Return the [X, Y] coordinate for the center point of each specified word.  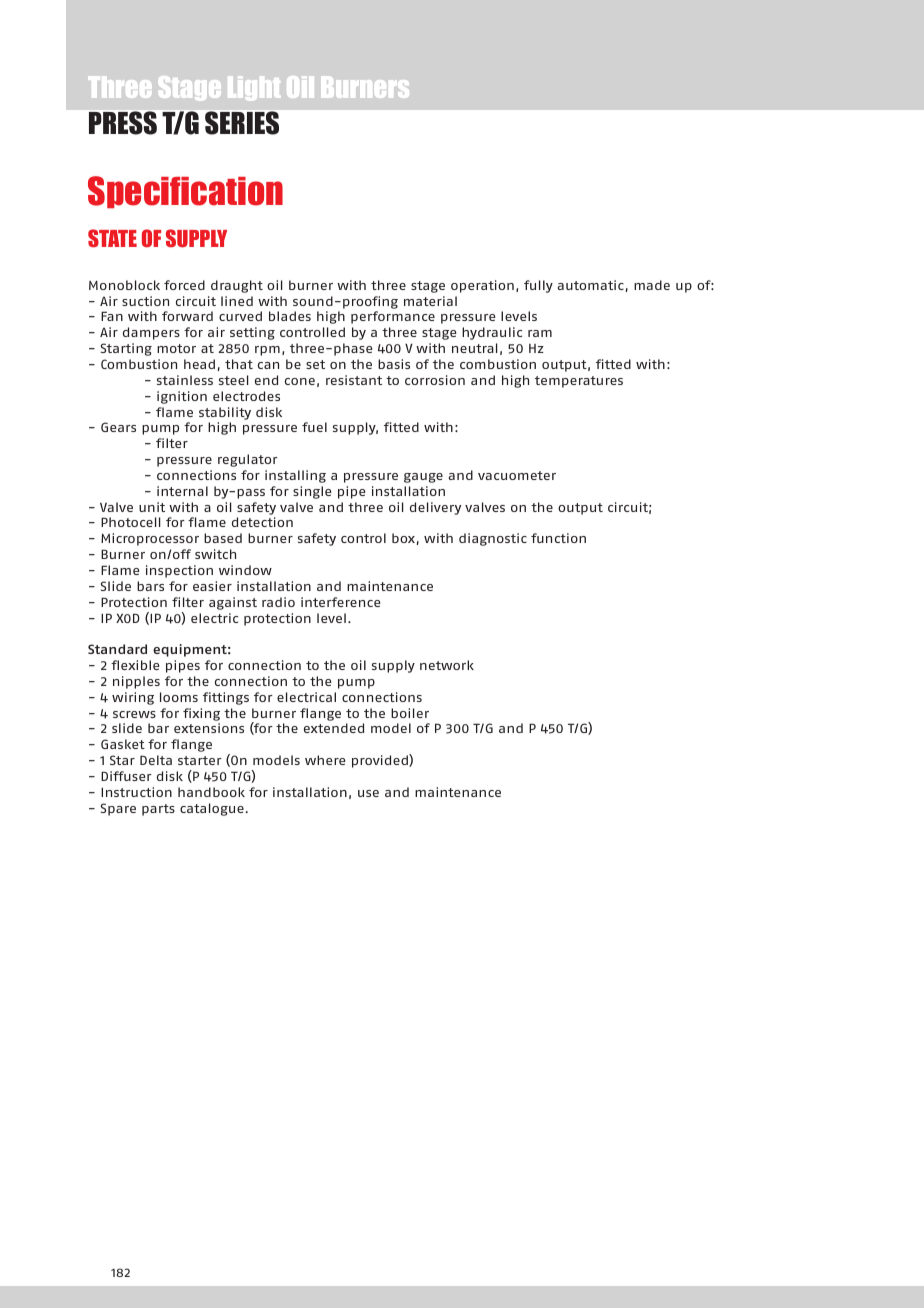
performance [393, 317]
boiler [410, 713]
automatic [591, 285]
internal [182, 491]
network [447, 665]
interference [341, 602]
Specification [185, 192]
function [558, 538]
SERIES [242, 123]
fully [538, 286]
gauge [423, 478]
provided [381, 761]
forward [187, 316]
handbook [211, 792]
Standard [117, 649]
